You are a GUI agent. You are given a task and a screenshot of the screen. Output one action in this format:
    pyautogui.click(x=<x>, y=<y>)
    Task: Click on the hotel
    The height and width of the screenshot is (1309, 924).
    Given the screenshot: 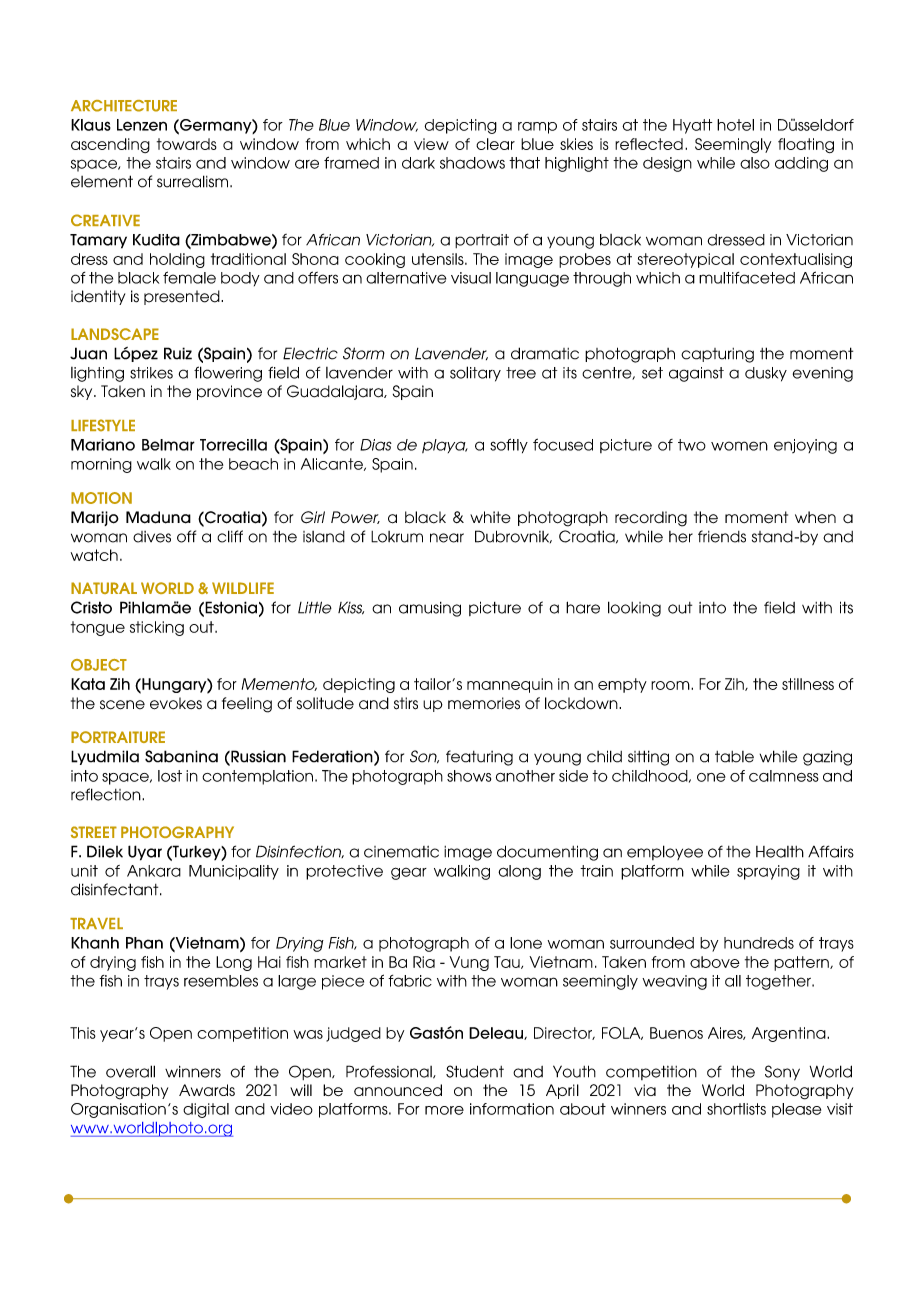 What is the action you would take?
    pyautogui.click(x=735, y=125)
